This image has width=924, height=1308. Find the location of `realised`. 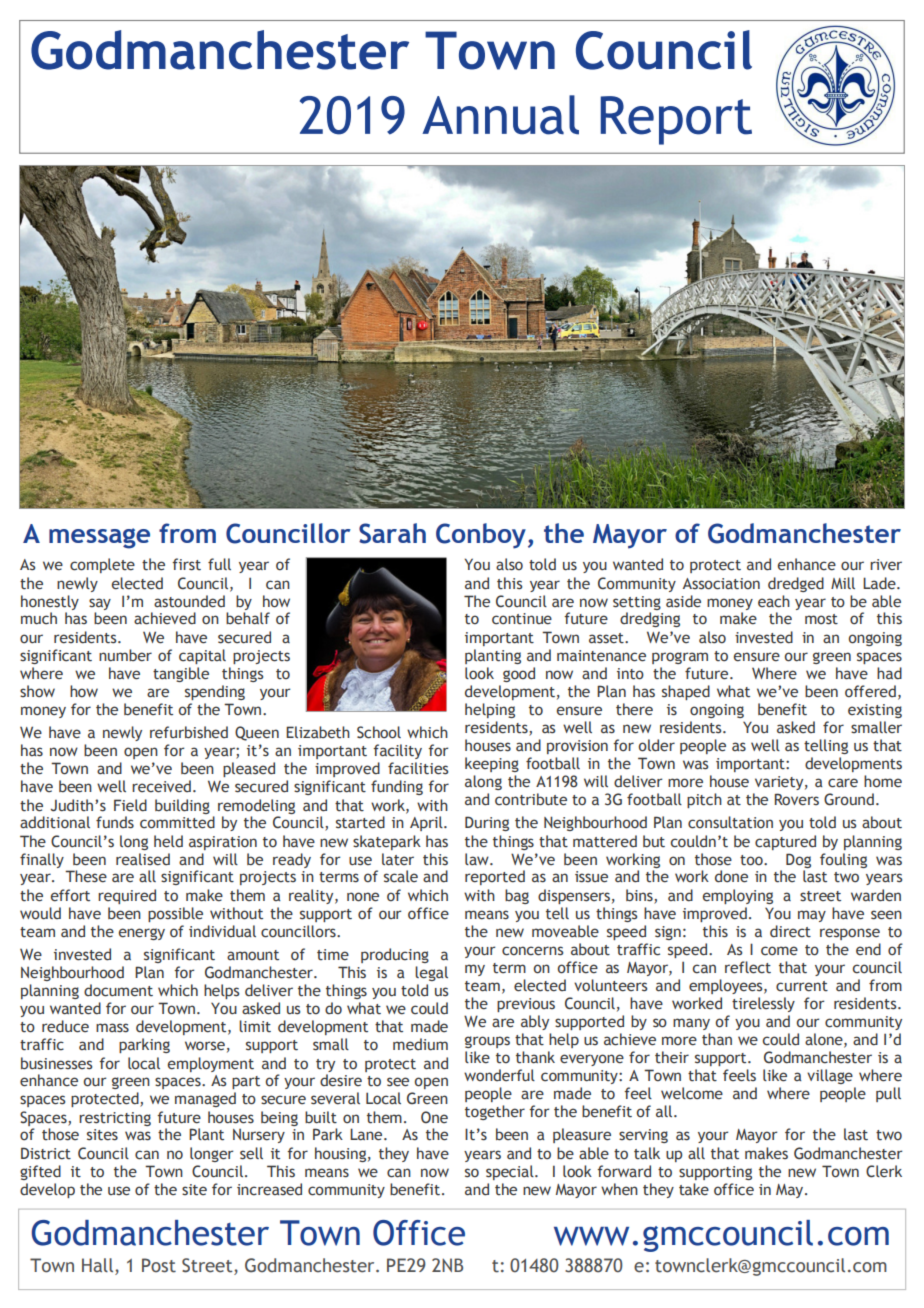

realised is located at coordinates (143, 859).
